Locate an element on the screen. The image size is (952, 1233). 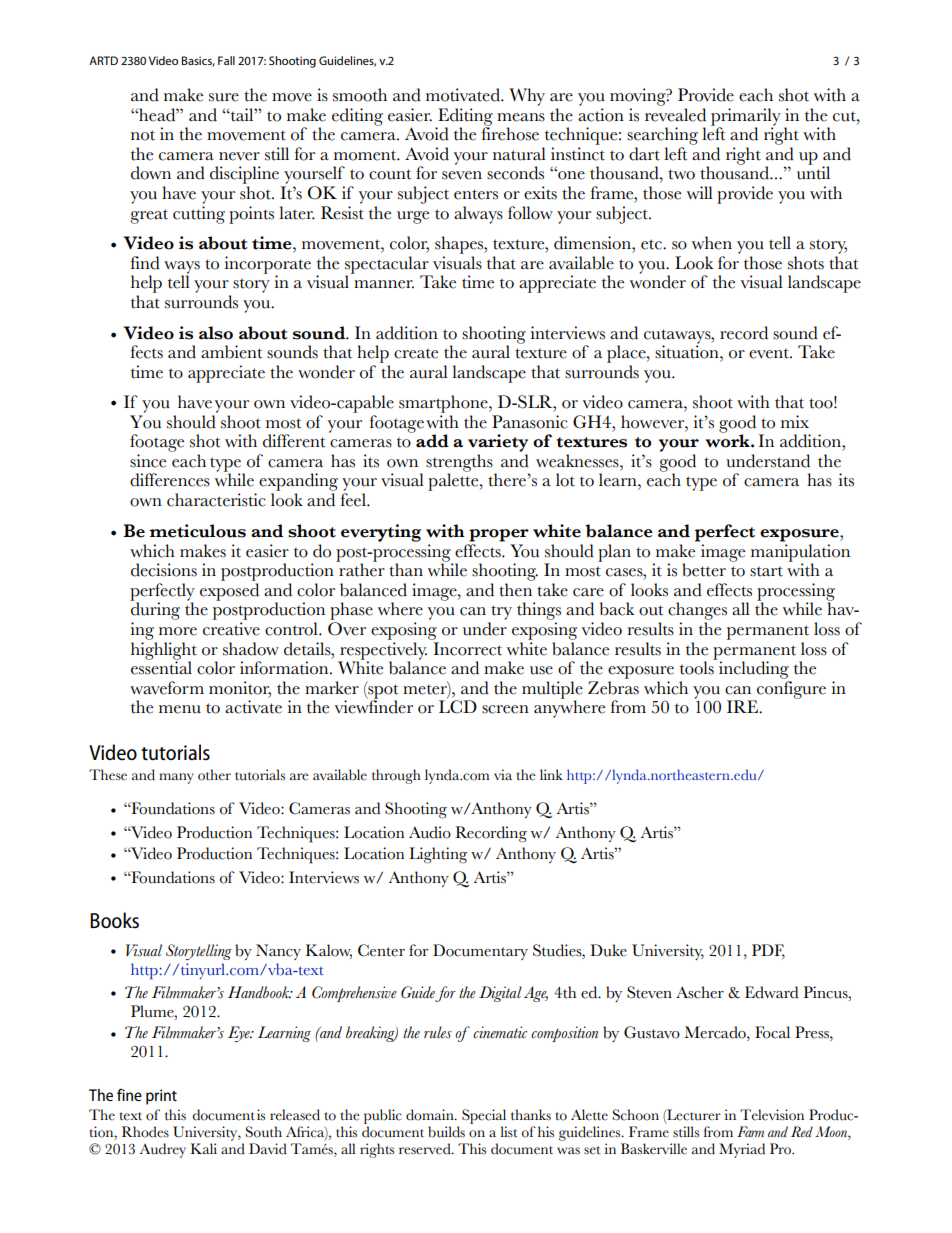
since is located at coordinates (148, 461).
